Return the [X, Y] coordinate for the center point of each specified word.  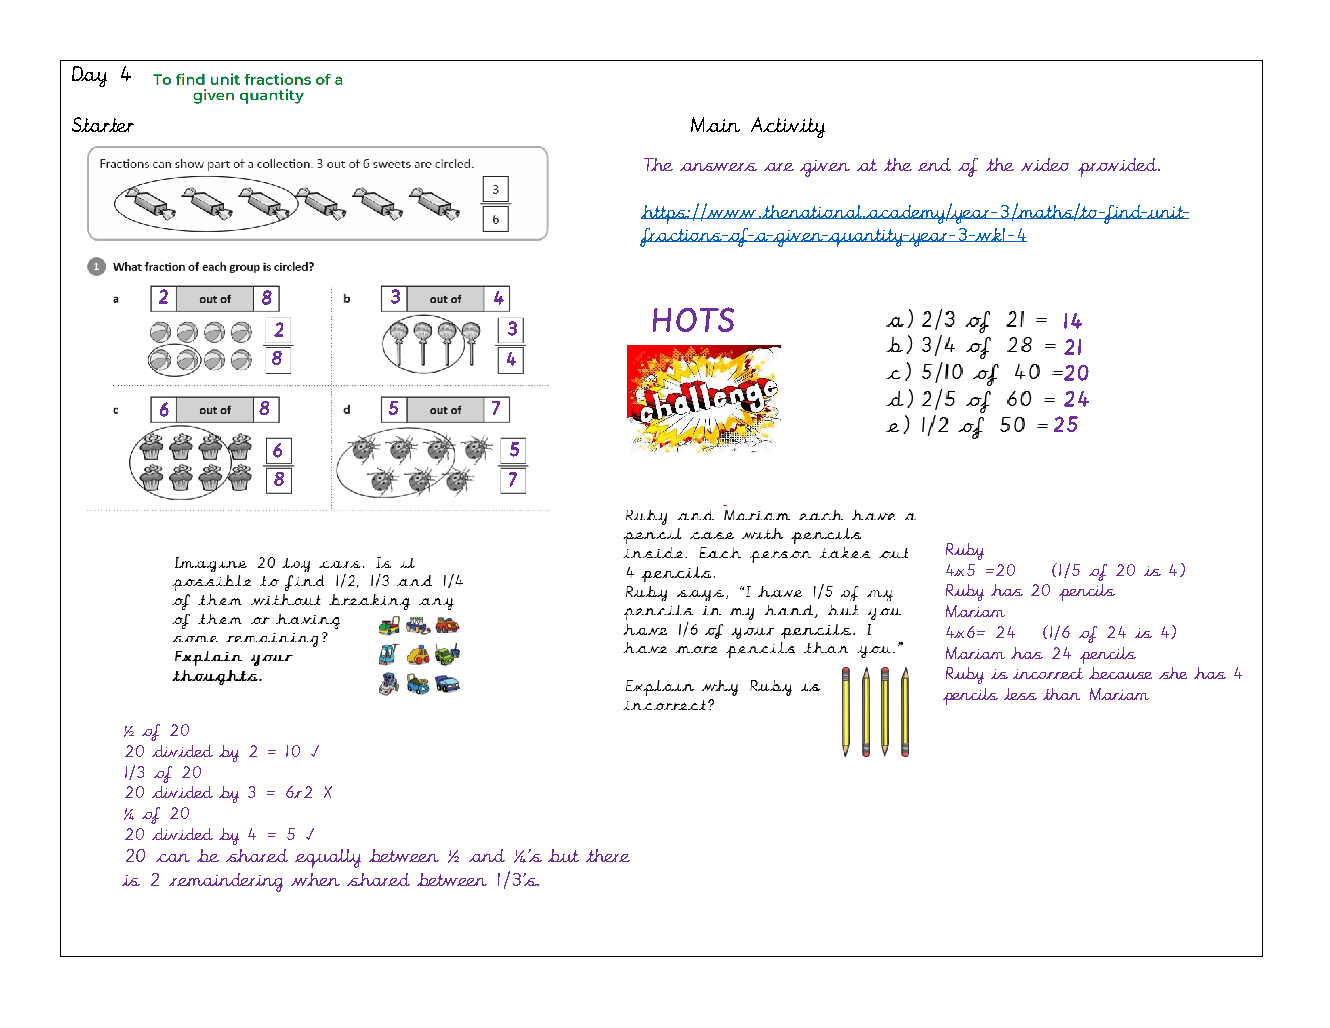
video [1045, 164]
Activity [788, 127]
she [1173, 673]
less [1020, 694]
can [173, 858]
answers [718, 167]
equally [328, 858]
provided [1119, 167]
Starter [103, 124]
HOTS [693, 319]
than [1061, 694]
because [1120, 673]
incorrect [1048, 673]
